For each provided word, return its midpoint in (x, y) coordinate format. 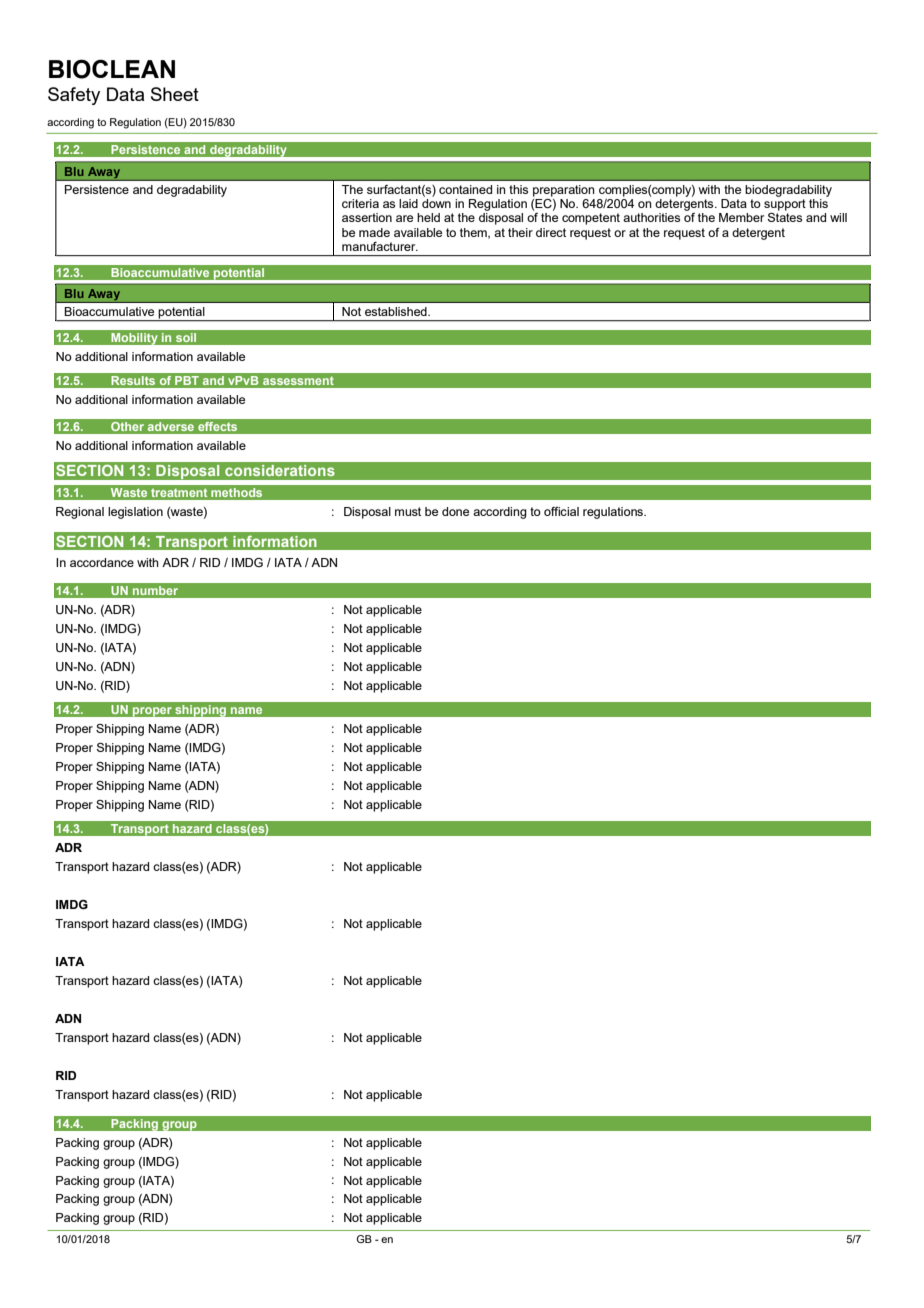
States (785, 217)
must (408, 511)
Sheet (175, 94)
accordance (102, 562)
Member (741, 217)
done (455, 511)
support (785, 205)
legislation (135, 513)
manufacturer (380, 246)
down (436, 203)
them (474, 233)
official (561, 511)
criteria (360, 203)
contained (465, 189)
